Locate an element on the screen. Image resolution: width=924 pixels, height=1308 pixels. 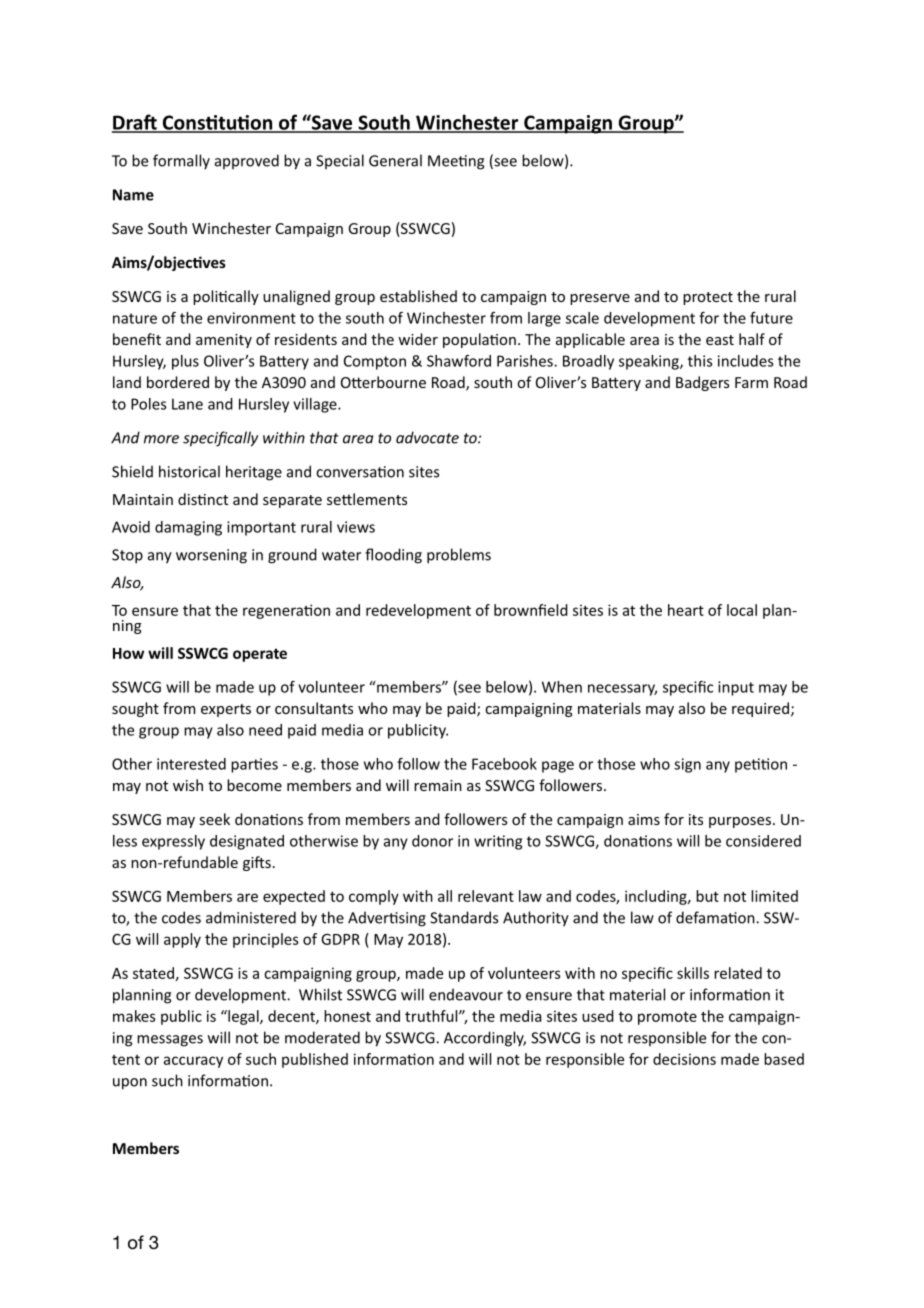
seek is located at coordinates (215, 819).
